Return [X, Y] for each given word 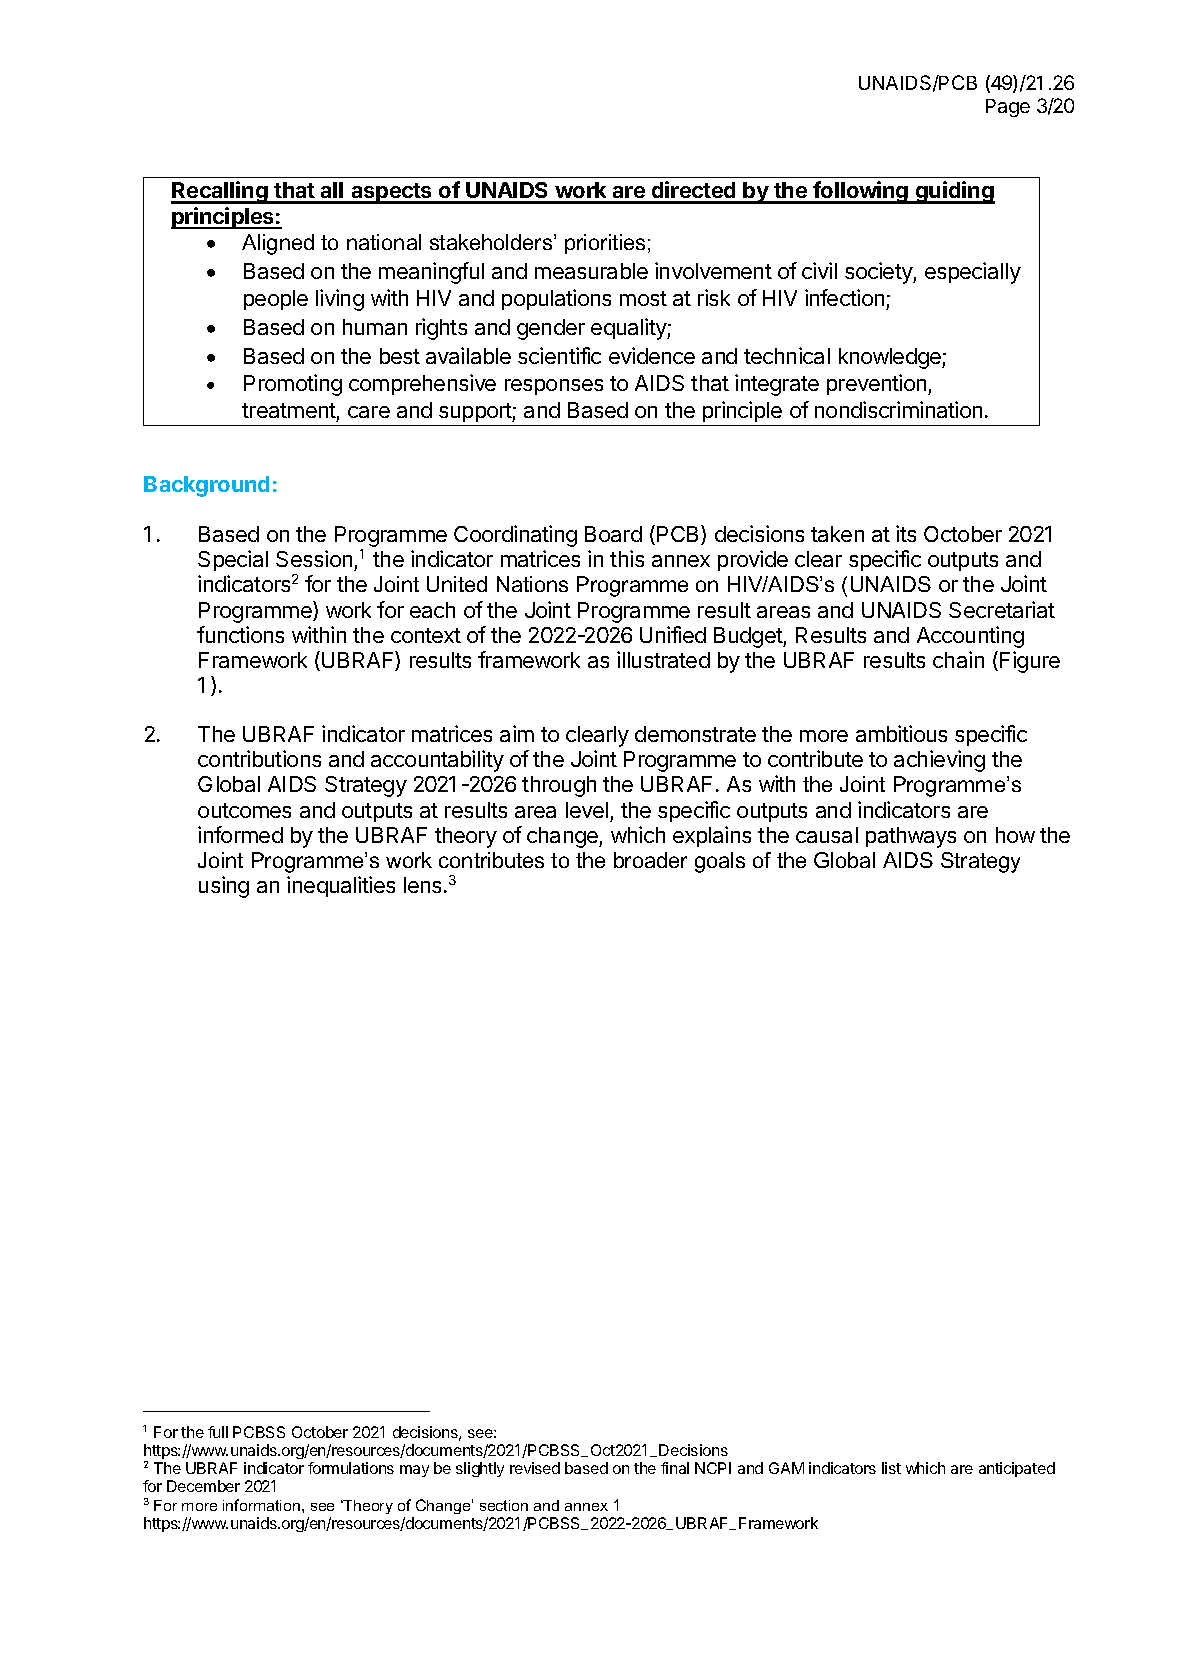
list [891, 1468]
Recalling [220, 192]
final [675, 1468]
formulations [351, 1468]
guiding [954, 192]
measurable [591, 271]
